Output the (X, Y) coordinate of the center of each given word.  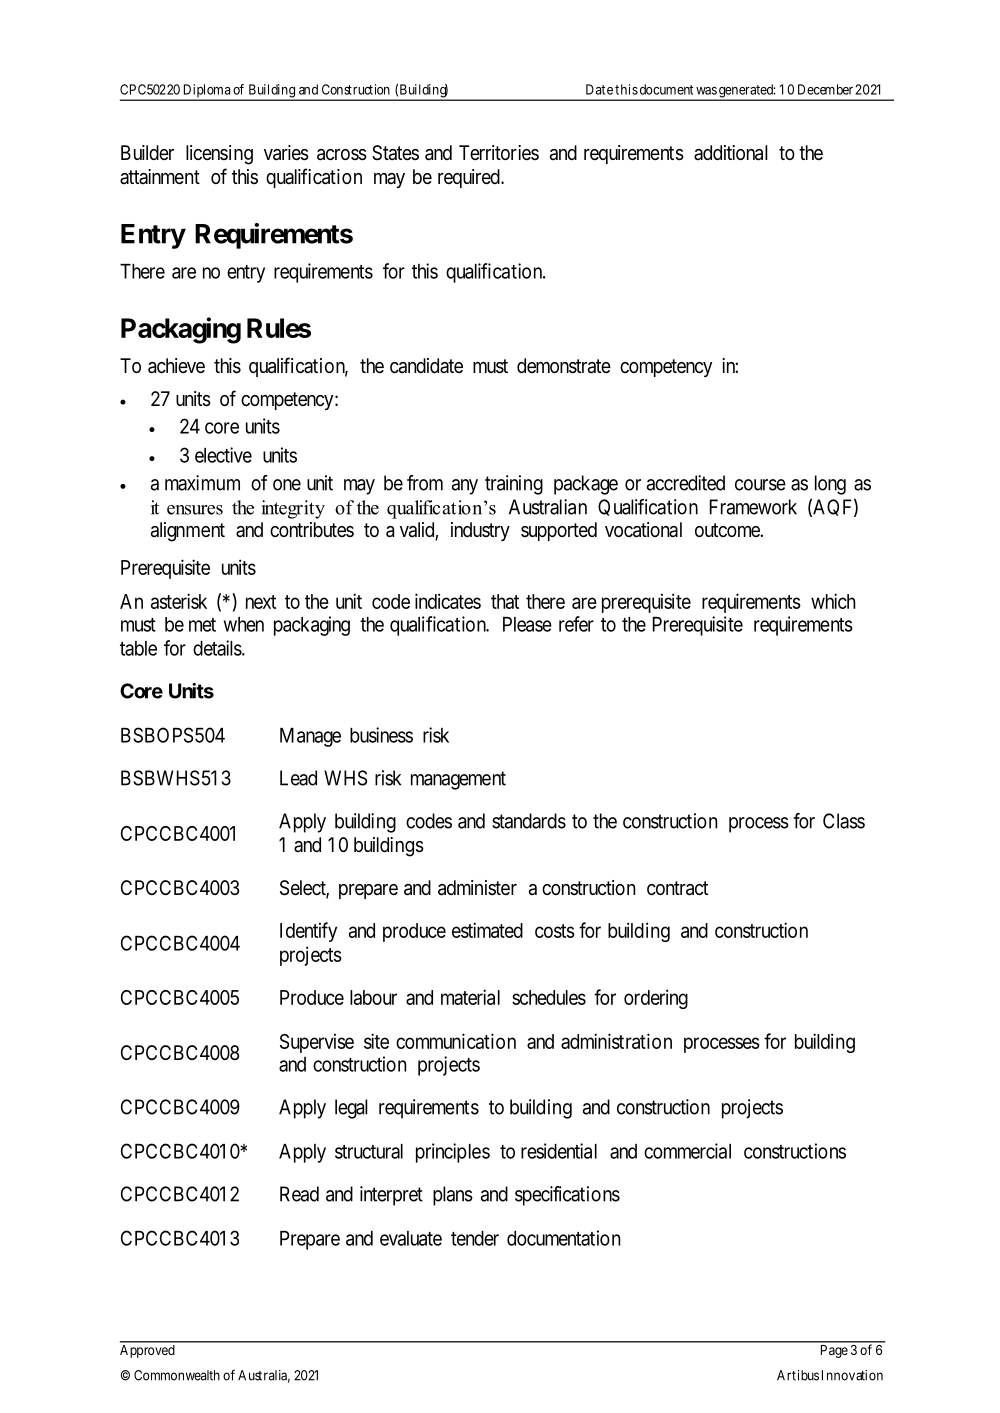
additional (731, 153)
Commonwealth (177, 1375)
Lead (298, 778)
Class (844, 821)
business (381, 735)
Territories (499, 152)
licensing (219, 155)
